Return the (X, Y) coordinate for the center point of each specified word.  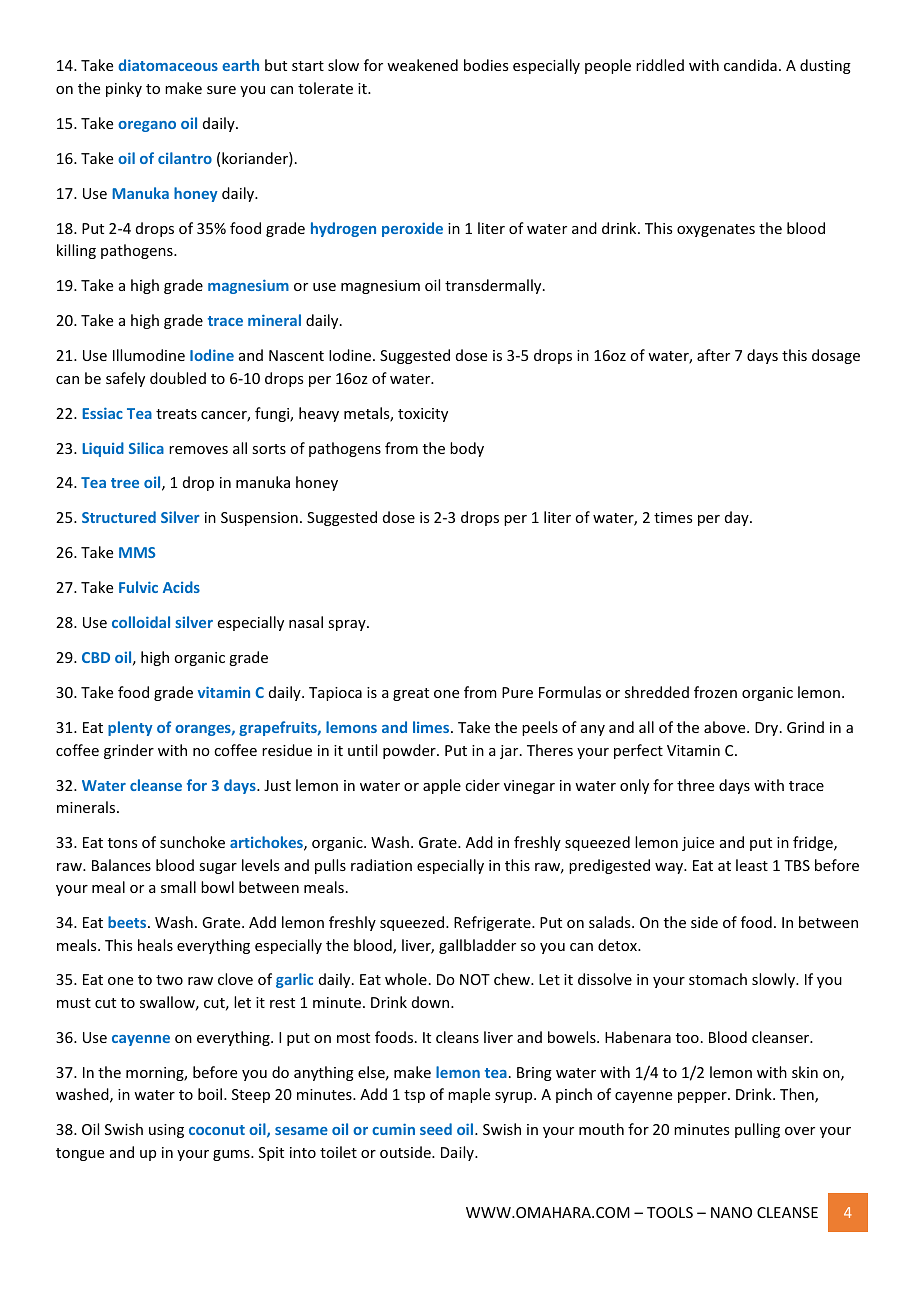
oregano (147, 126)
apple (442, 786)
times (673, 517)
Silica (146, 448)
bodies (486, 65)
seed (436, 1129)
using (166, 1131)
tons (122, 843)
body (467, 449)
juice (698, 844)
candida (750, 65)
